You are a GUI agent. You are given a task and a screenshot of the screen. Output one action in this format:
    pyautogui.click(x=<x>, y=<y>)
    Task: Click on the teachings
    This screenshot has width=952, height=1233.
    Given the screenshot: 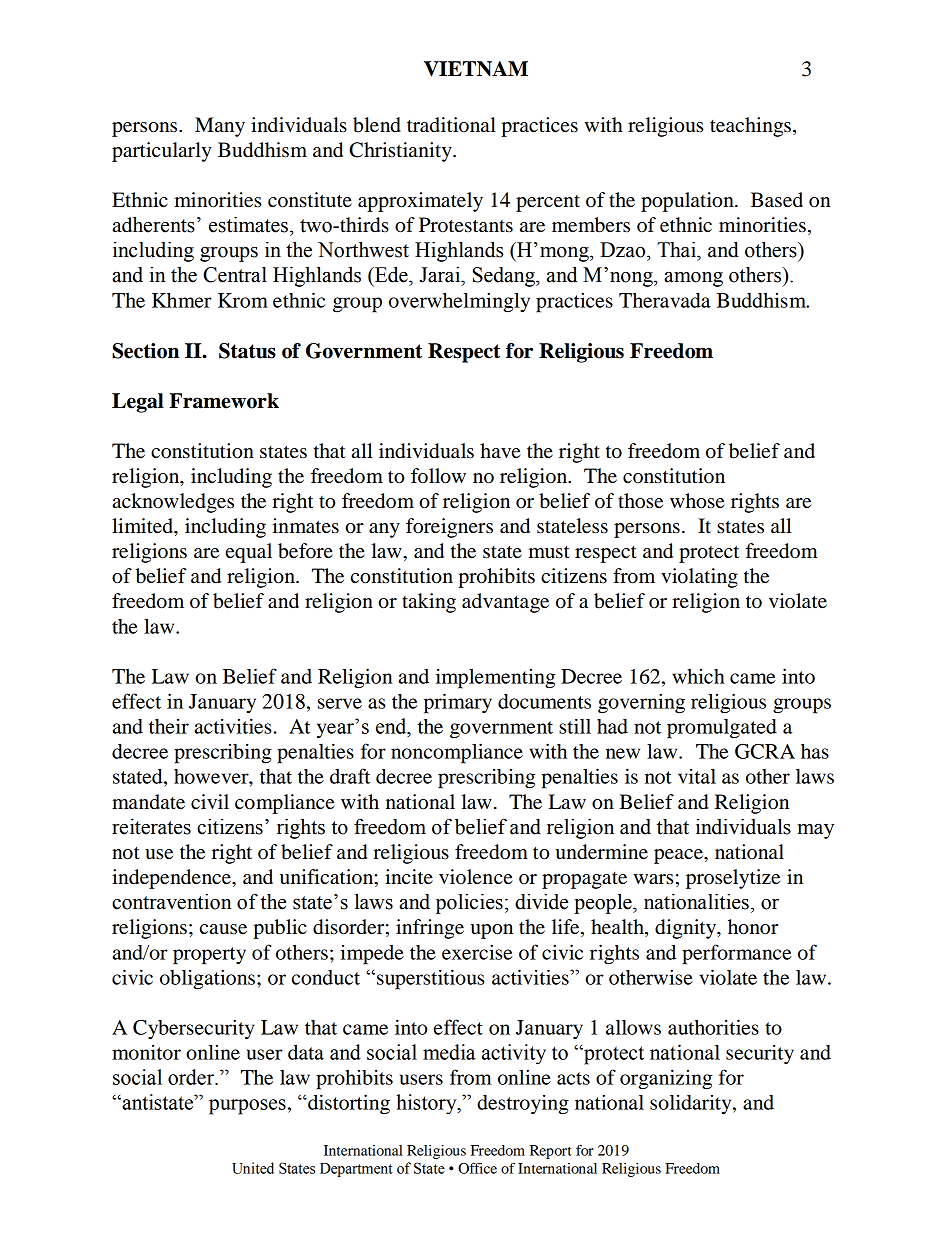 What is the action you would take?
    pyautogui.click(x=750, y=127)
